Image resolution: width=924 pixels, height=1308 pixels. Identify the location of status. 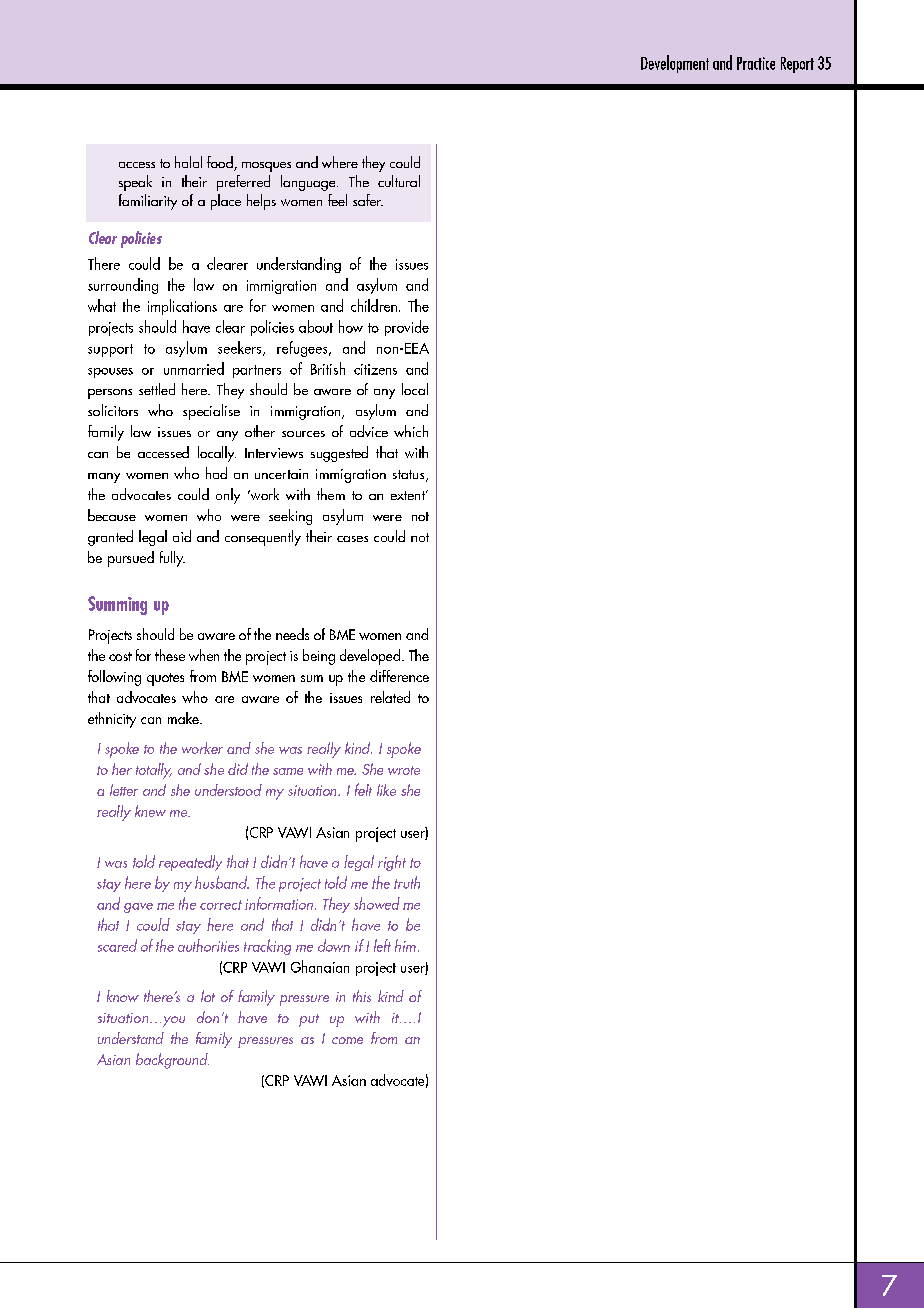
(410, 476).
